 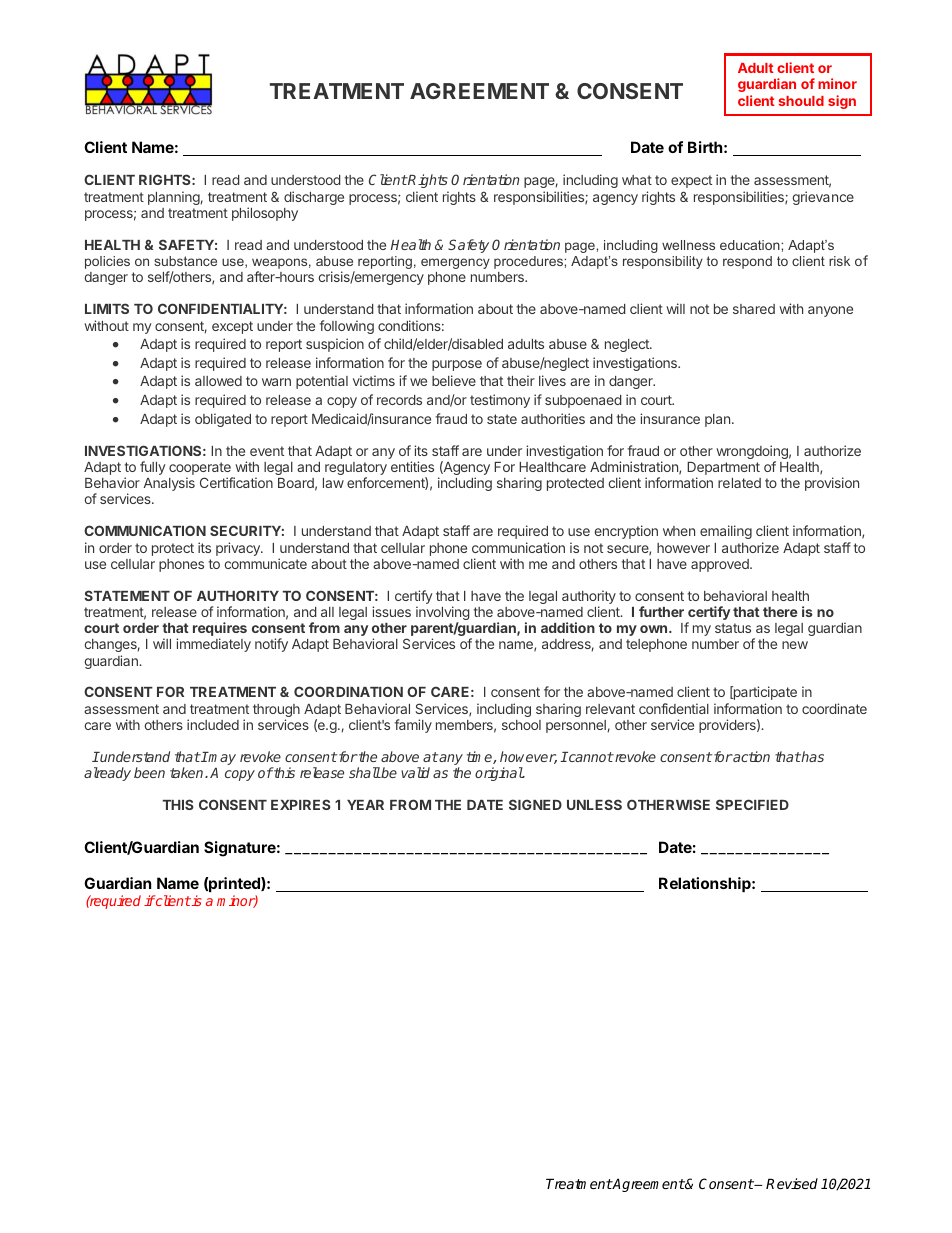 I want to click on status, so click(x=733, y=628).
